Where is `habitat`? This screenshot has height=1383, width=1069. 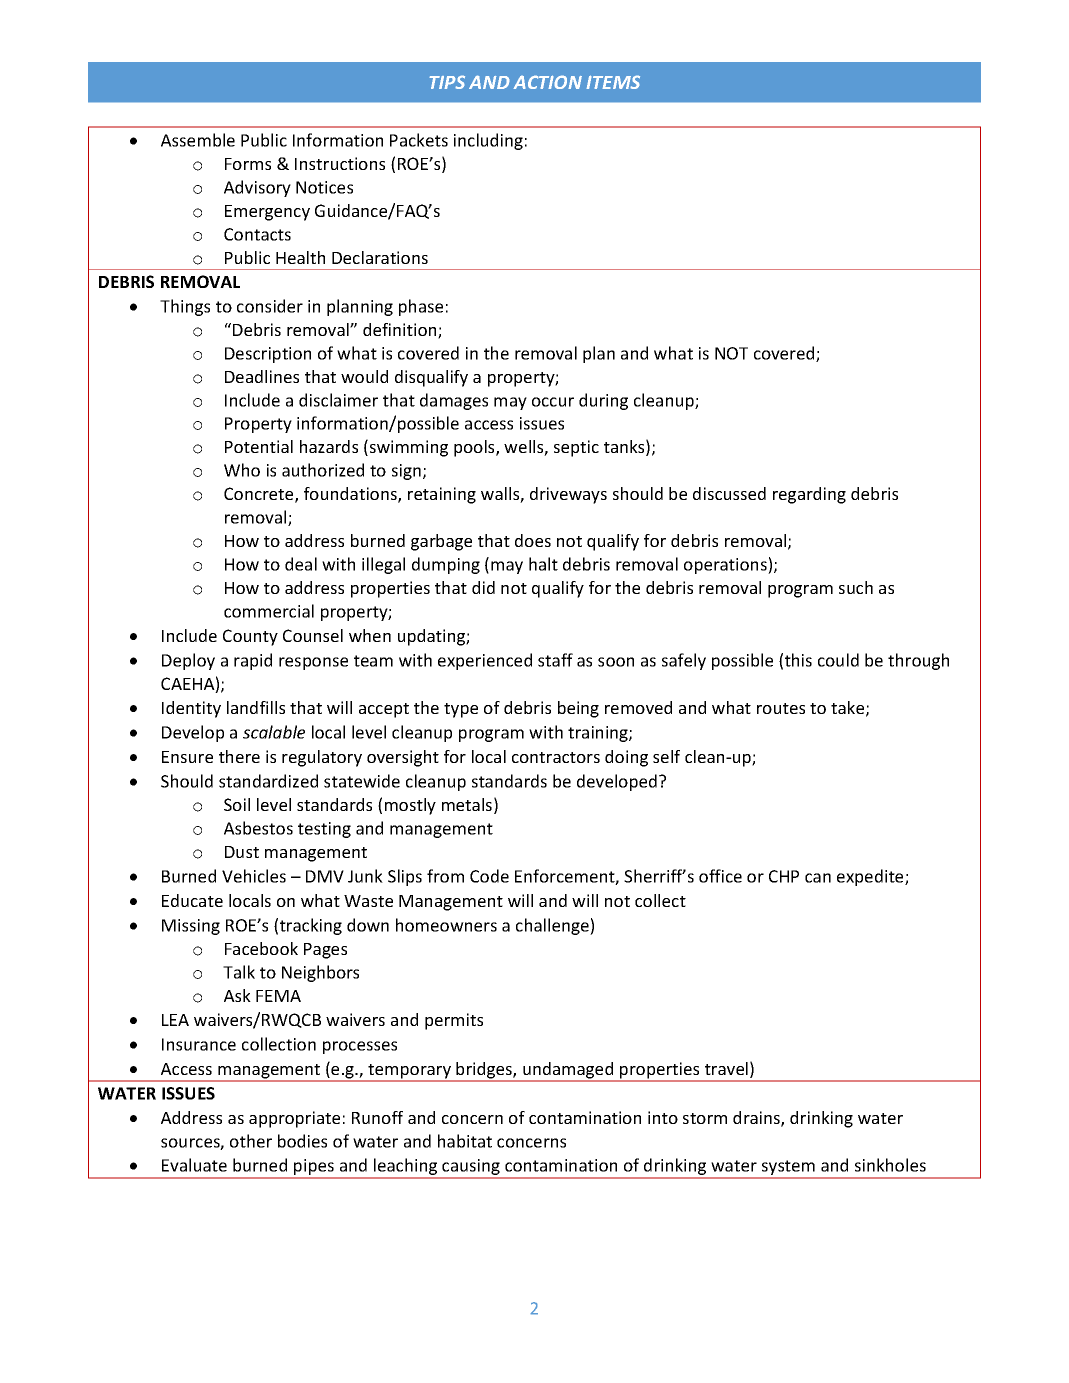
habitat is located at coordinates (465, 1141).
